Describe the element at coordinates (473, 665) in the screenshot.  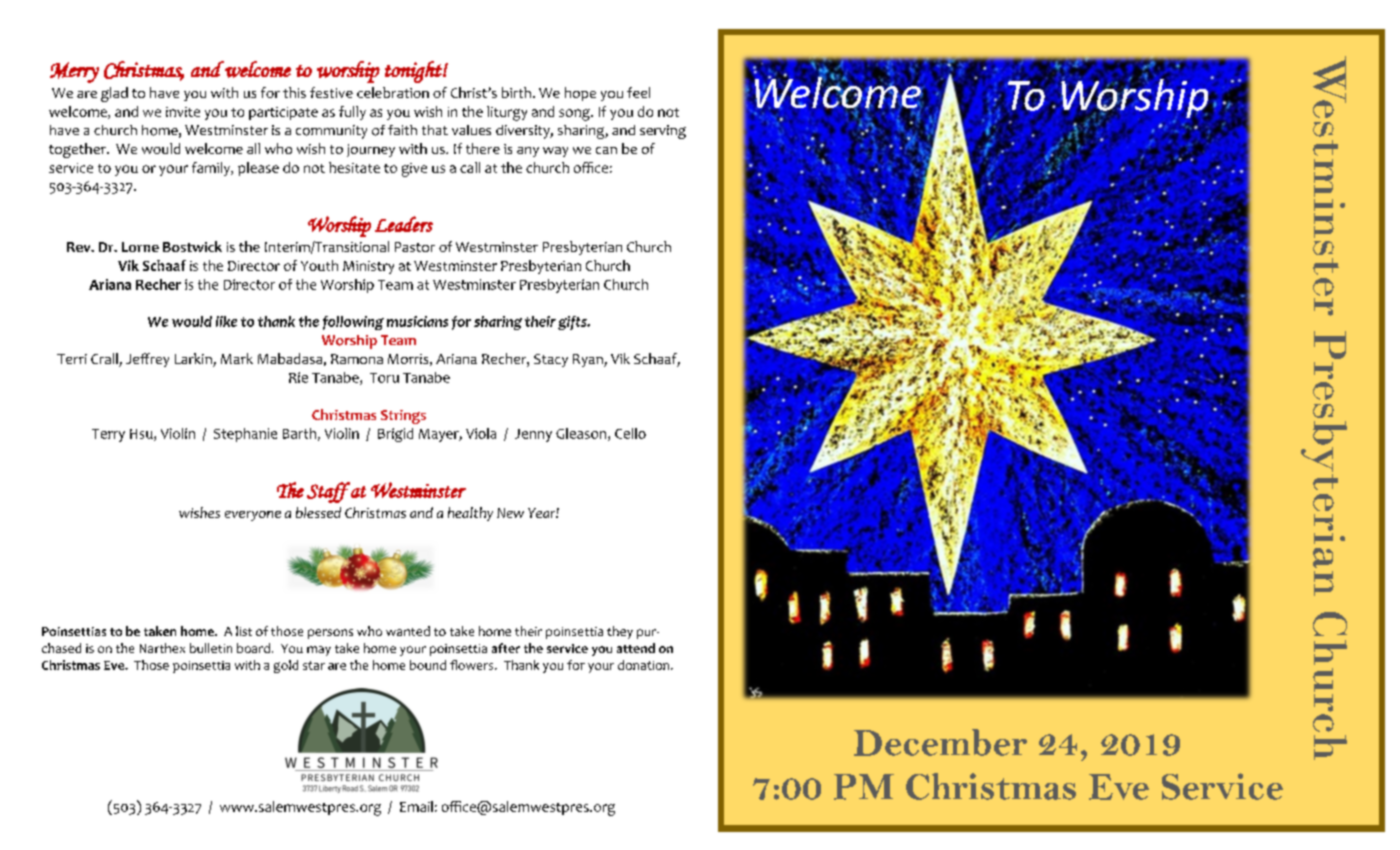
I see `flowers` at that location.
